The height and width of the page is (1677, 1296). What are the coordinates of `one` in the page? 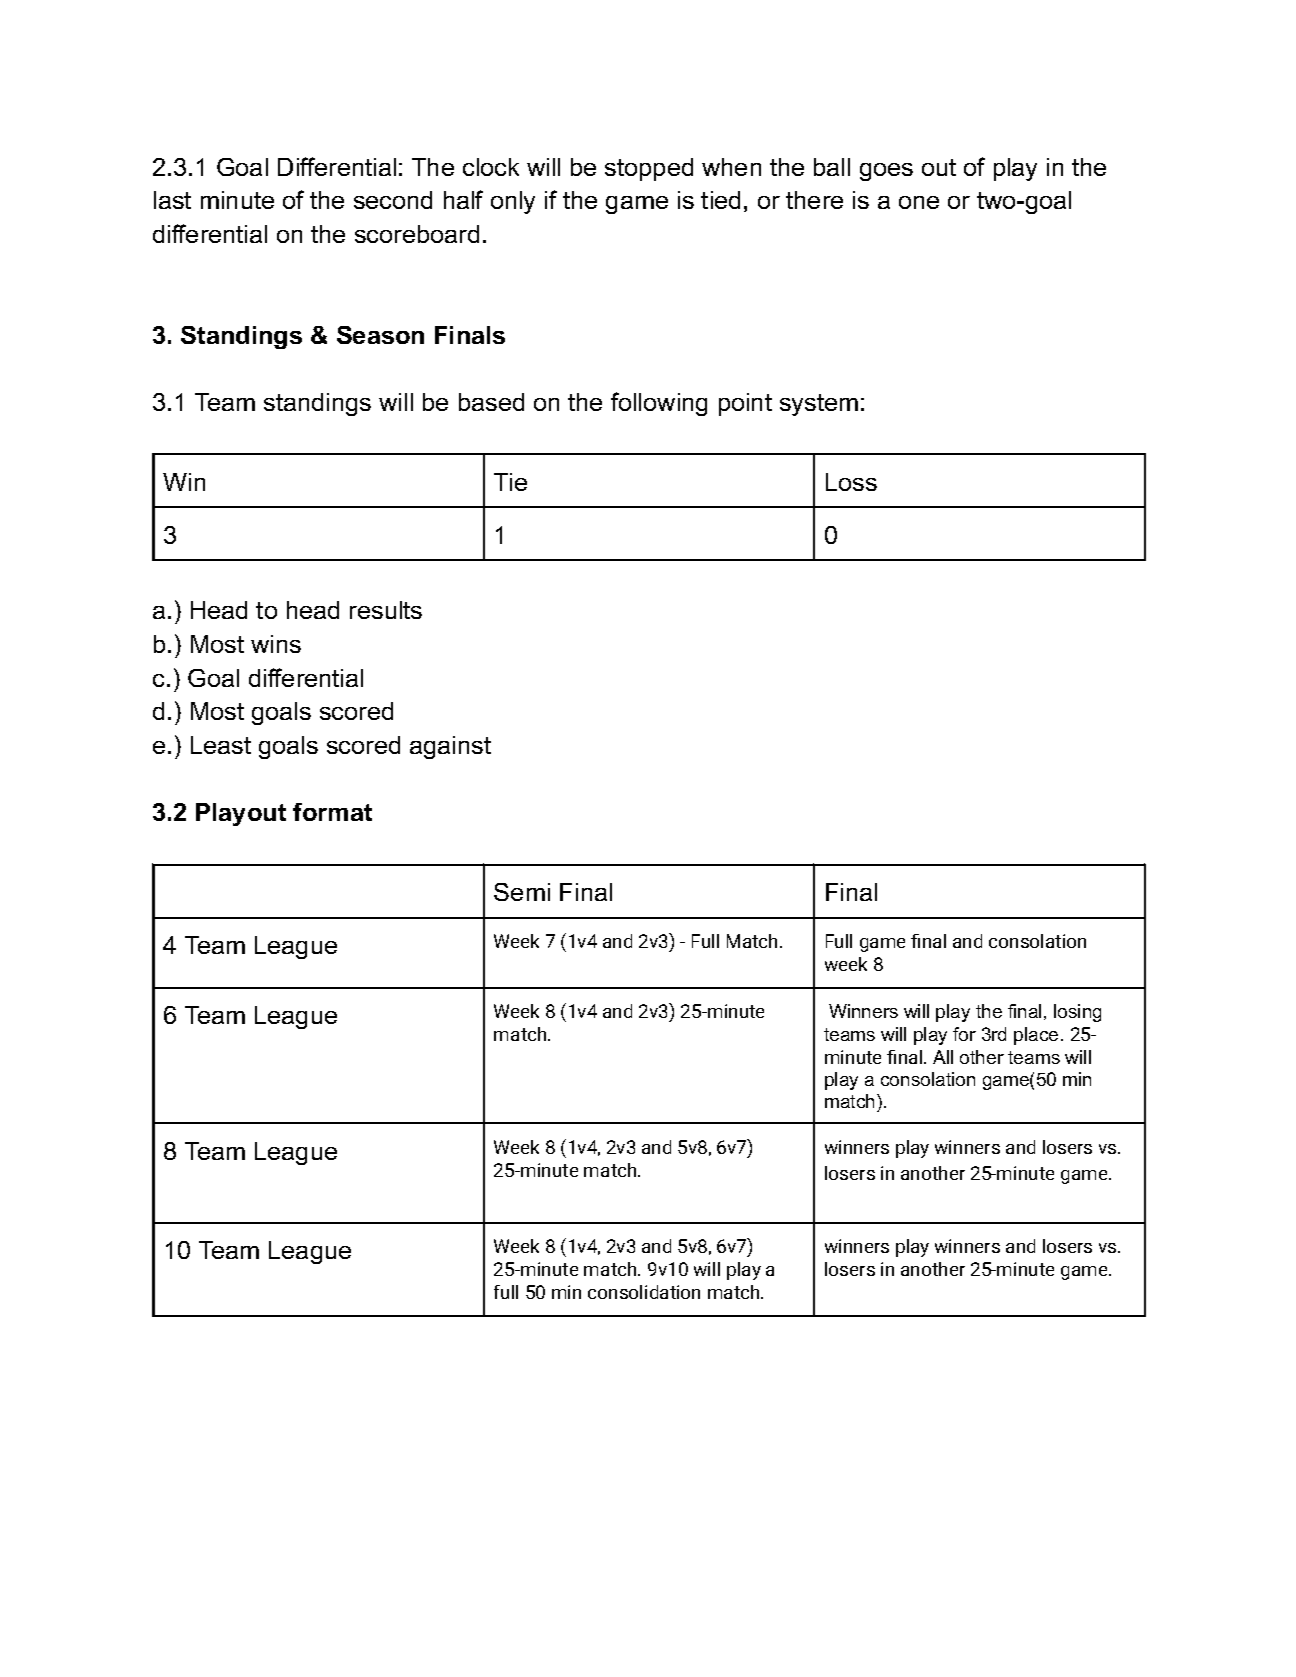 It's located at (919, 202).
